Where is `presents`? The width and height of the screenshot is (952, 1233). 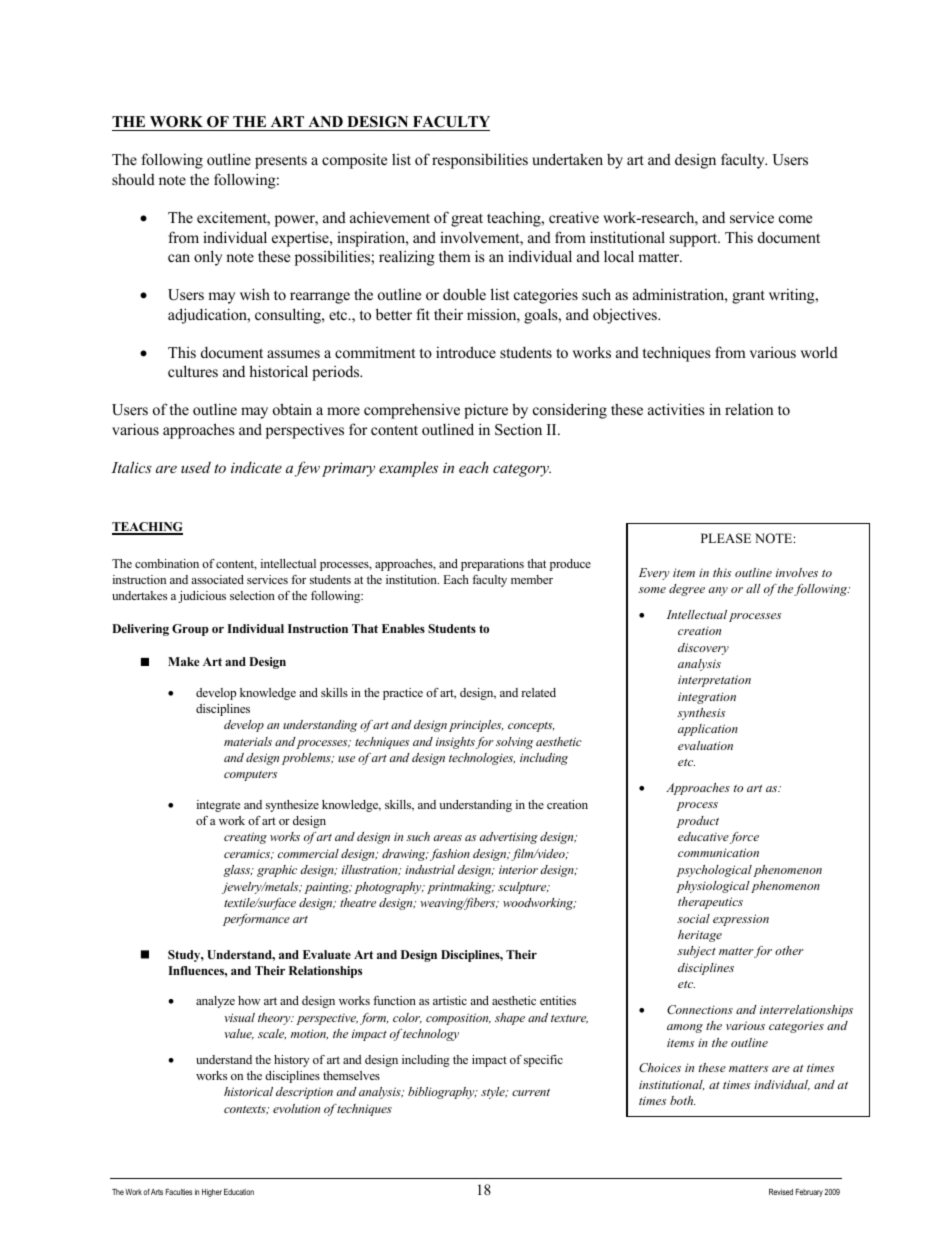
presents is located at coordinates (281, 162).
